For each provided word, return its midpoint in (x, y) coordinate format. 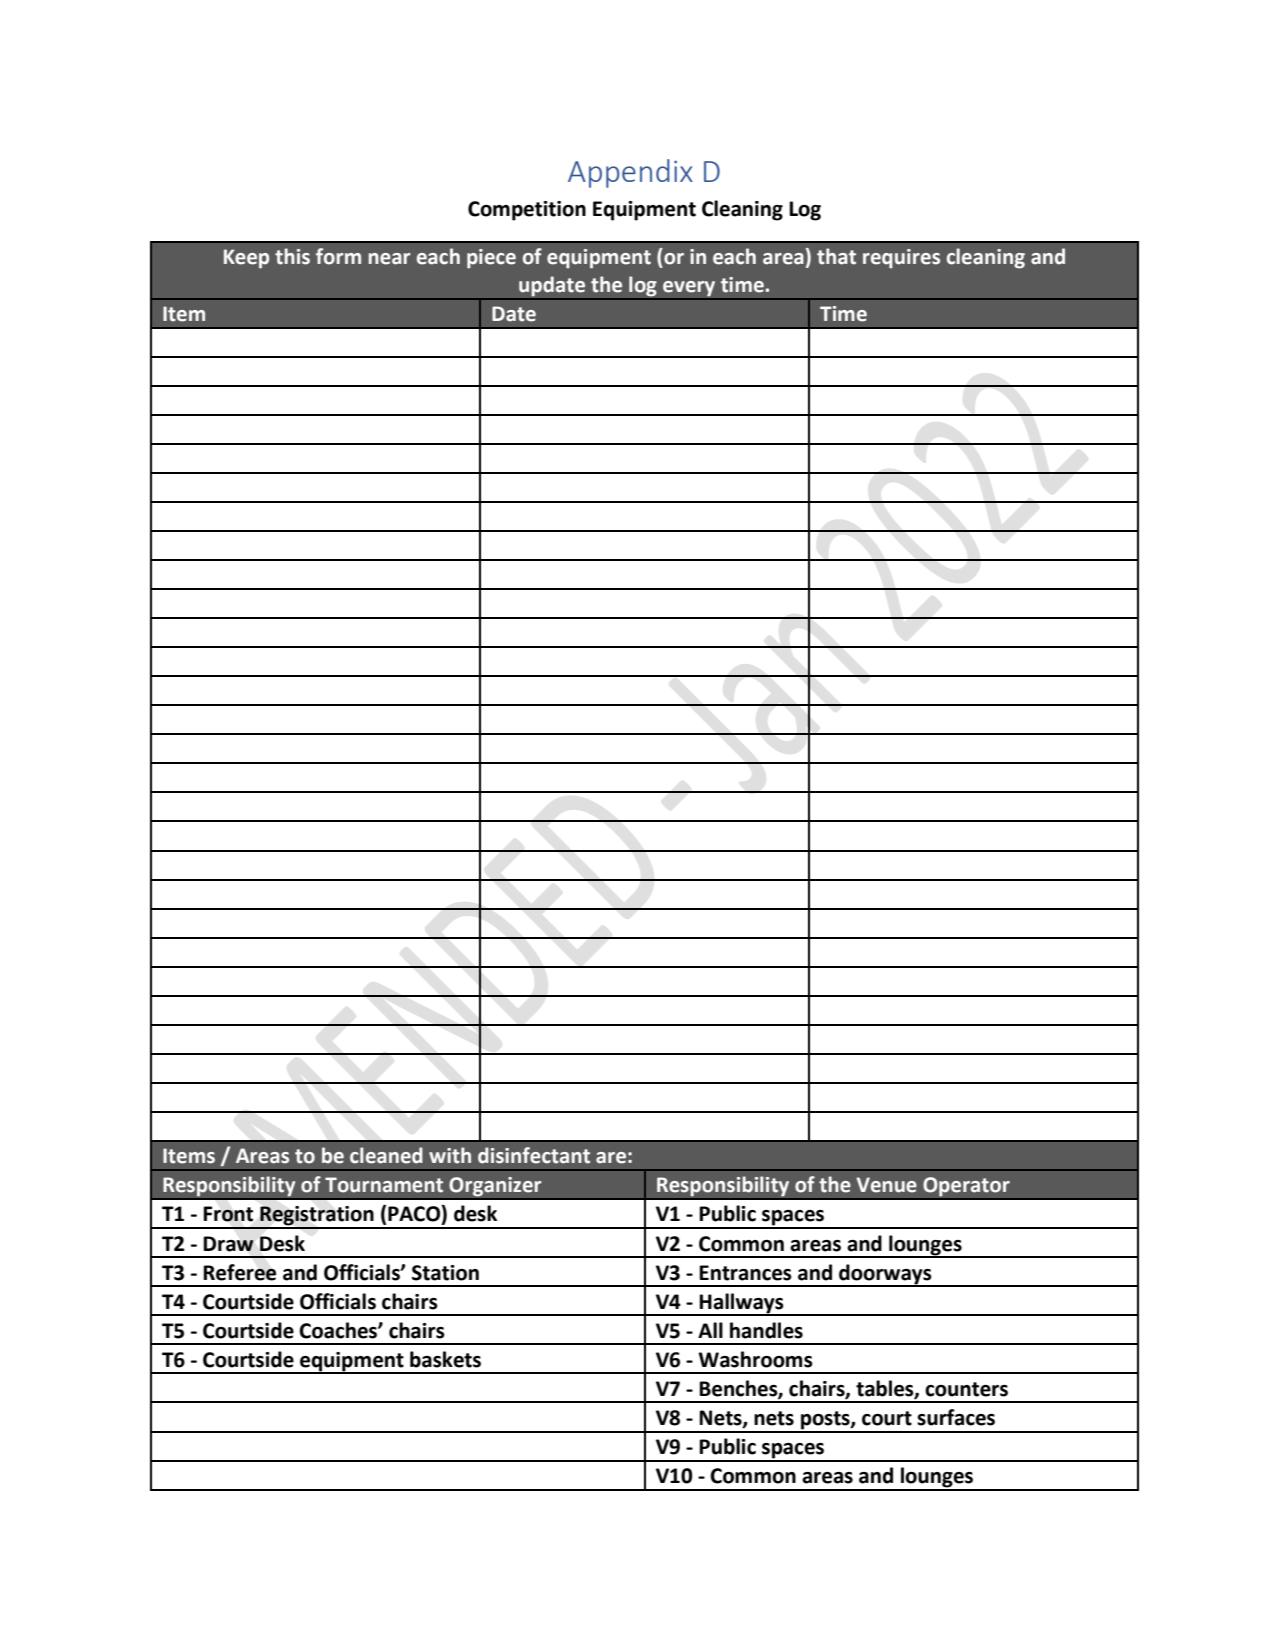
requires (901, 259)
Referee (239, 1272)
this (292, 256)
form (338, 256)
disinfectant (534, 1155)
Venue (886, 1185)
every (689, 288)
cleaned (386, 1155)
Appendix (630, 173)
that (836, 256)
